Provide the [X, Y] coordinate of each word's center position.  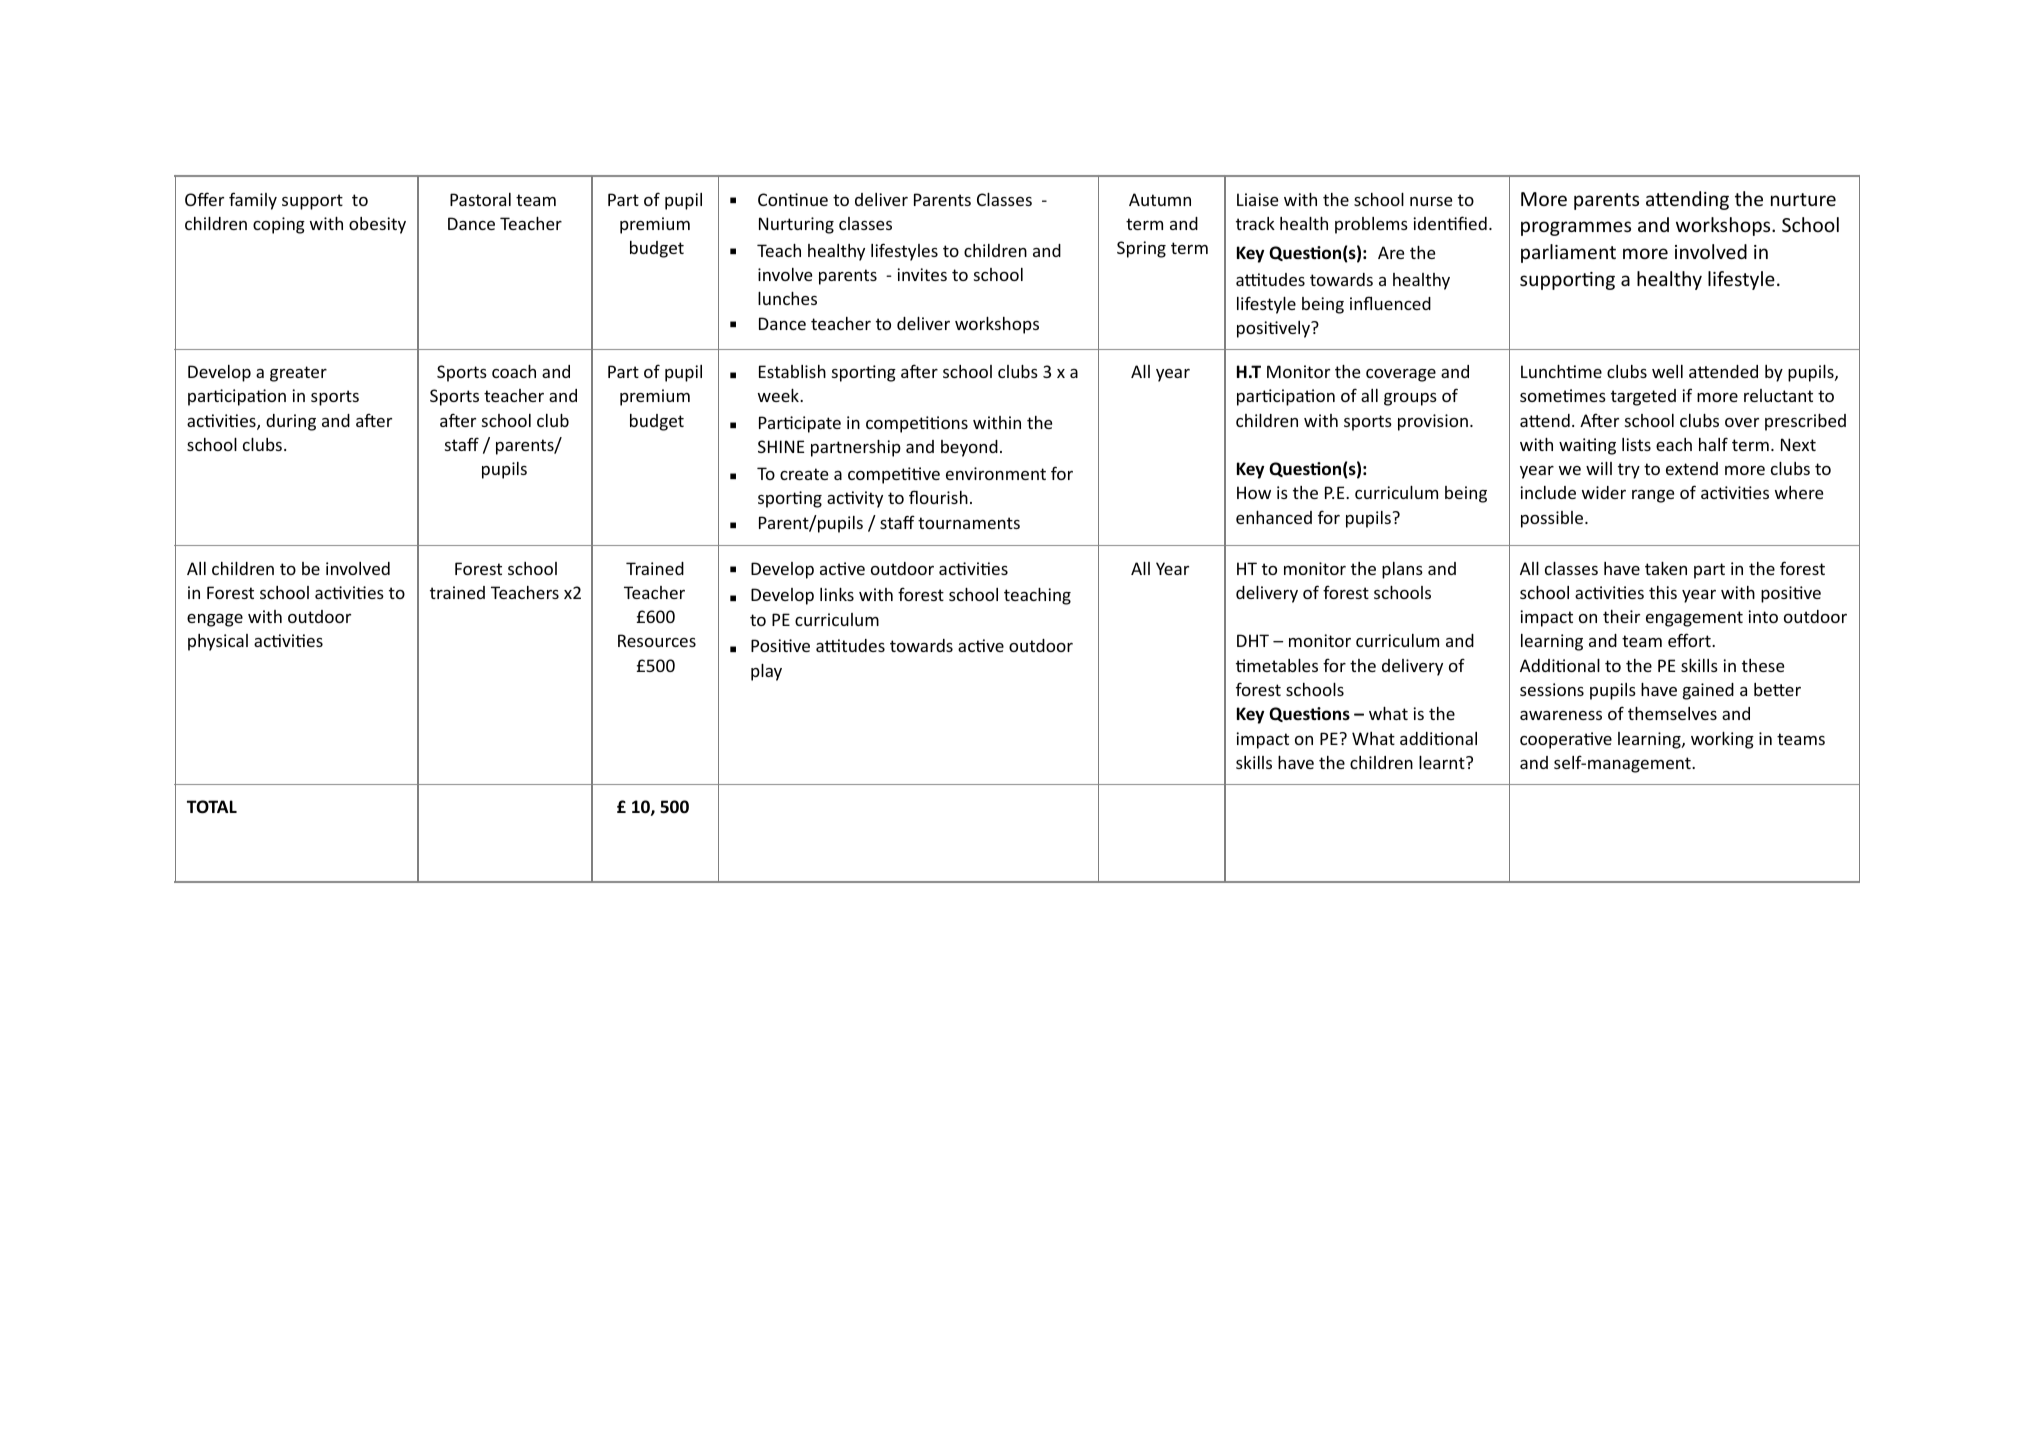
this [1663, 592]
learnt [1443, 762]
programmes [1576, 228]
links [837, 594]
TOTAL [212, 807]
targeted [1643, 397]
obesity [377, 225]
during [291, 422]
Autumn [1160, 199]
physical [218, 642]
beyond [969, 448]
